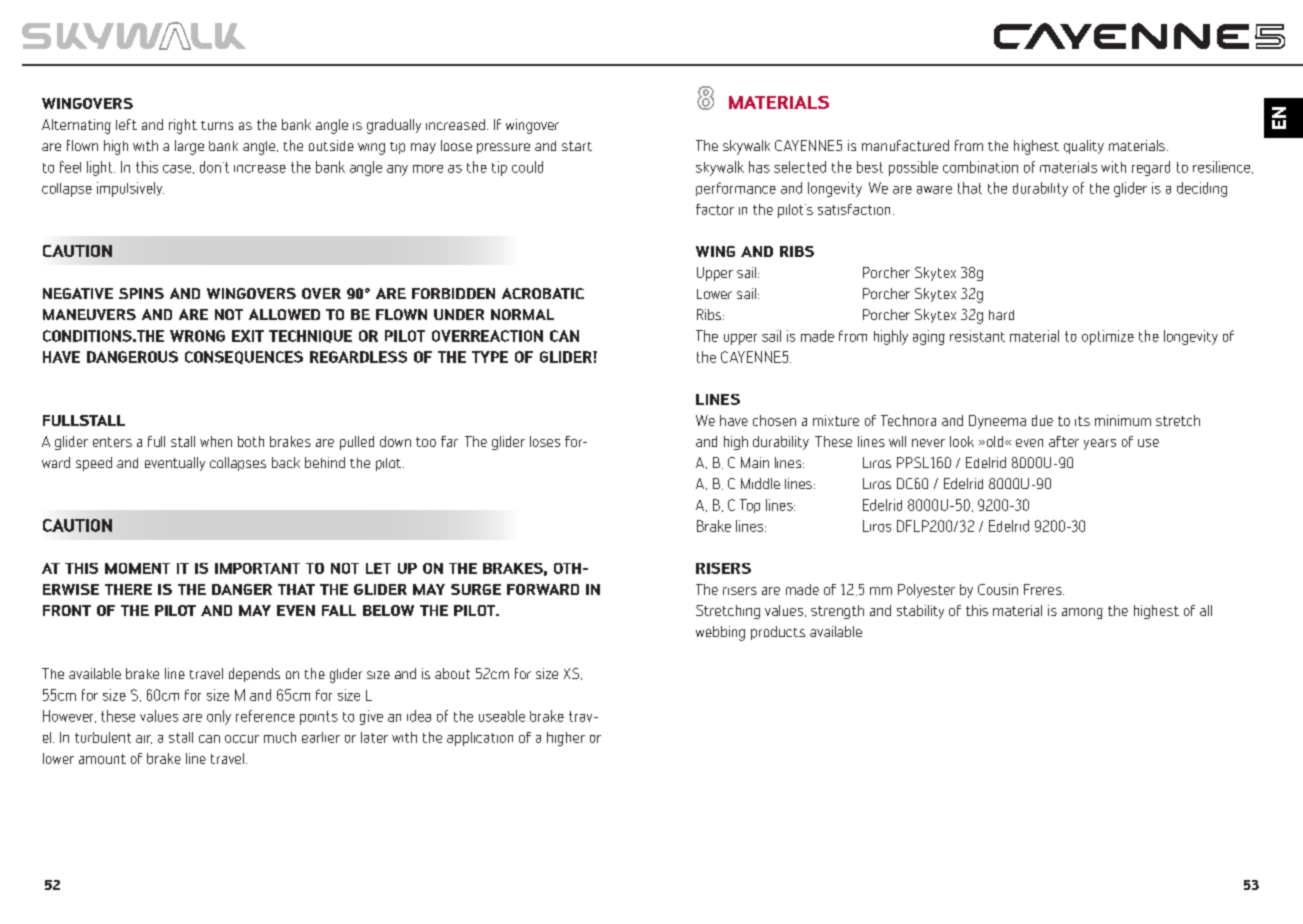  Describe the element at coordinates (750, 506) in the screenshot. I see `Top` at that location.
